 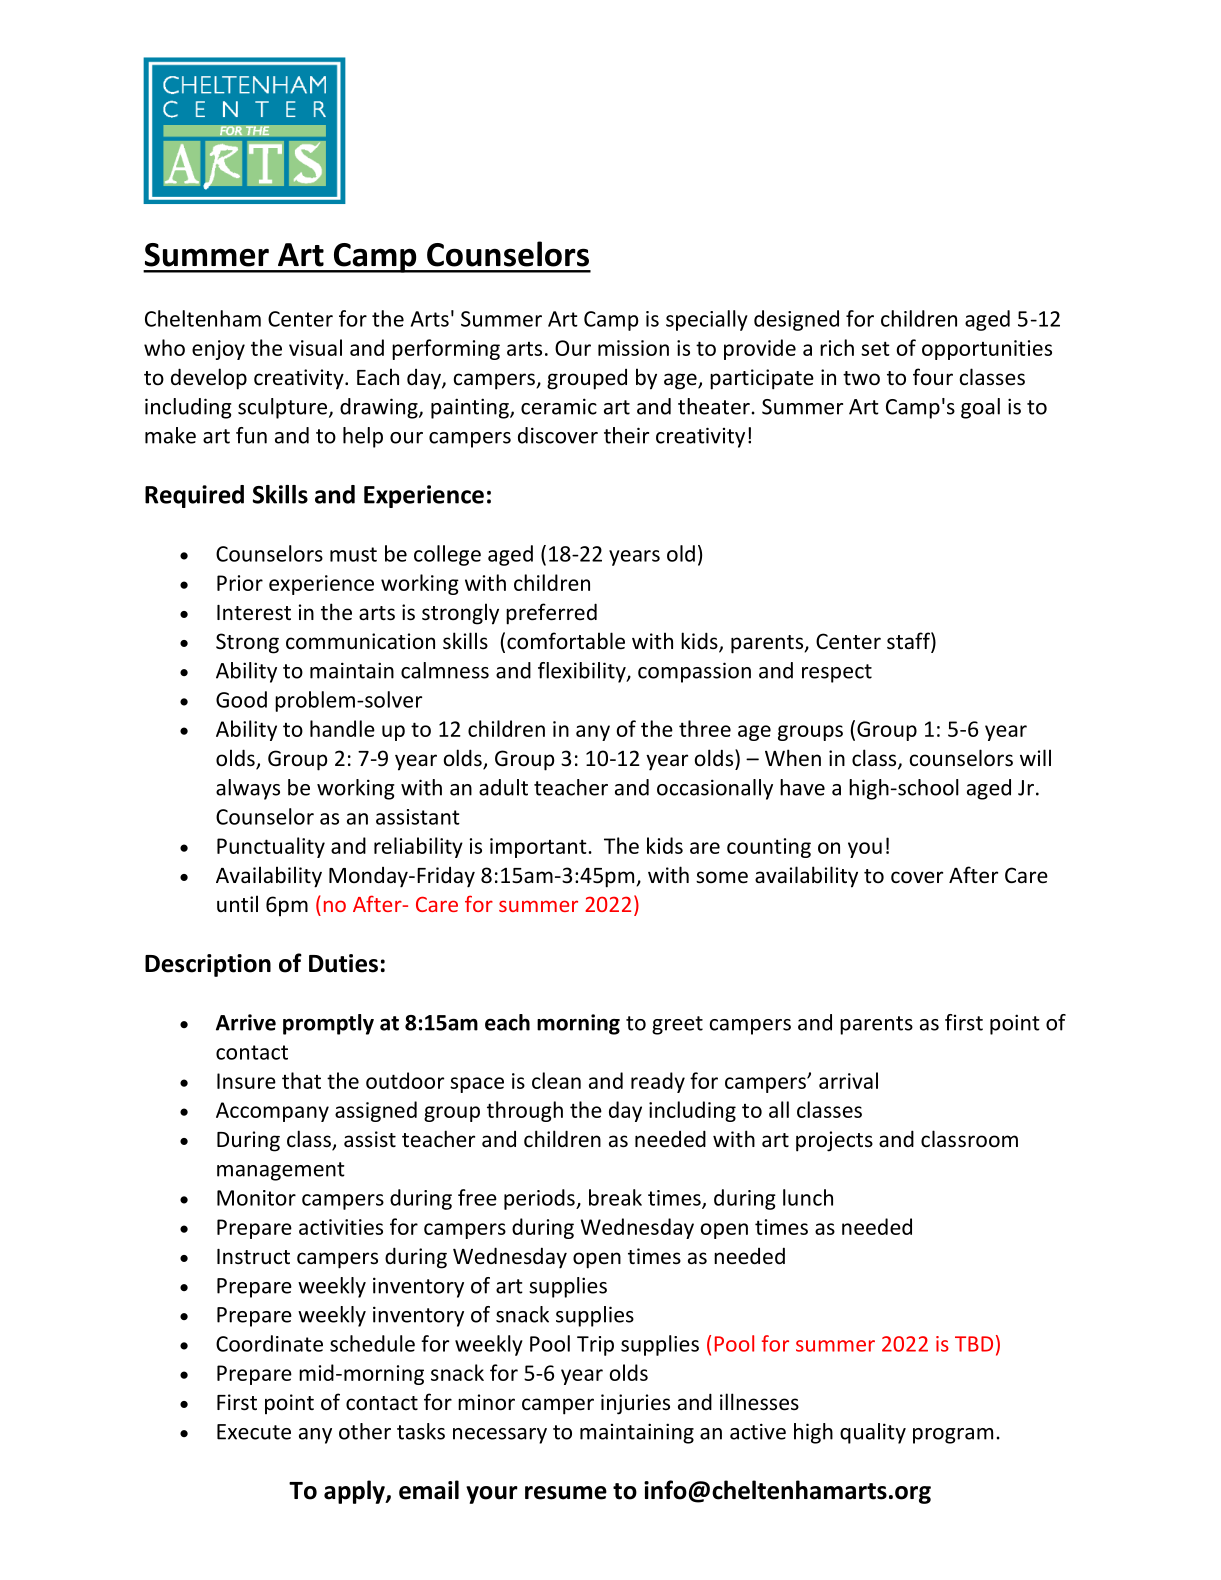 What do you see at coordinates (254, 613) in the screenshot?
I see `Interest` at bounding box center [254, 613].
